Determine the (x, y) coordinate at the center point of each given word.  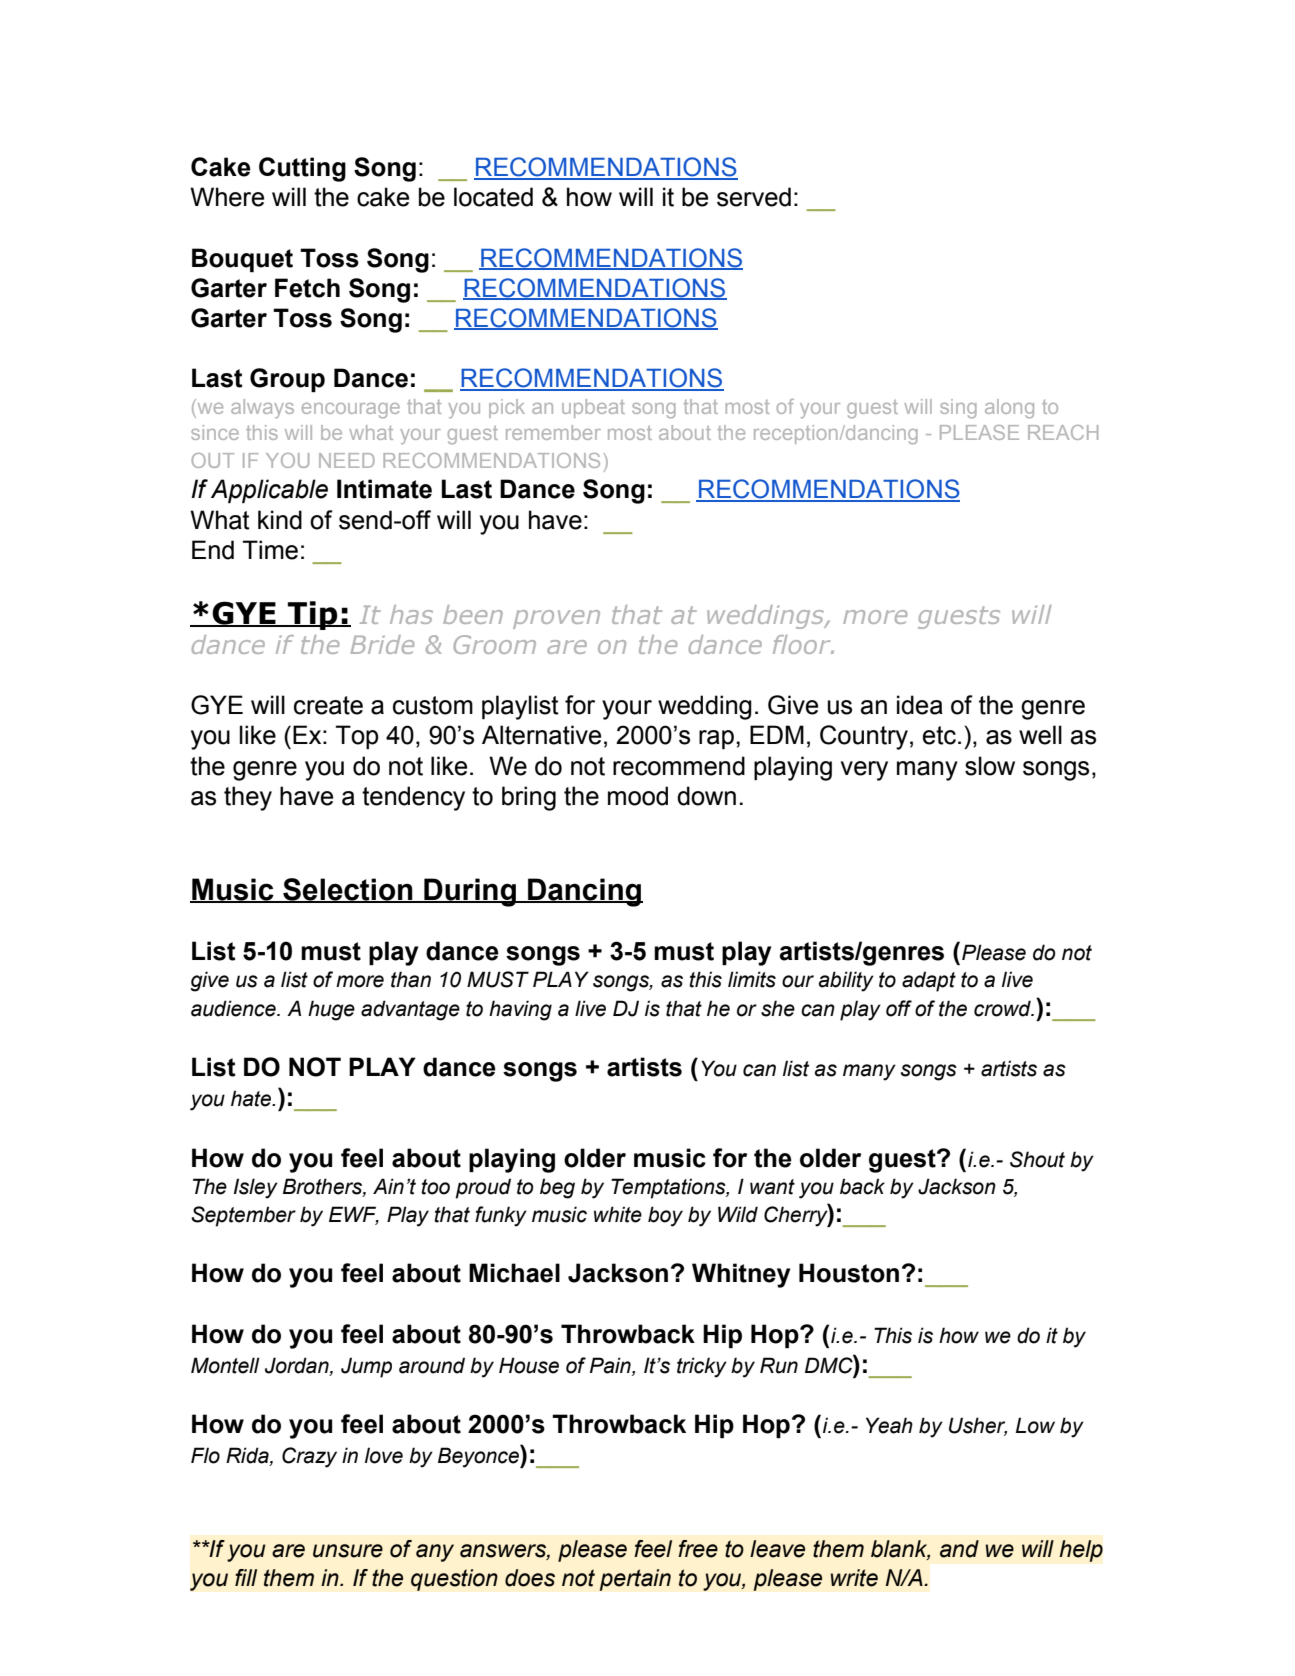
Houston (849, 1273)
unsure (348, 1551)
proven (556, 619)
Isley (256, 1188)
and (959, 1549)
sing (958, 408)
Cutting (302, 169)
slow (990, 766)
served (754, 197)
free (698, 1549)
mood (638, 796)
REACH (1063, 432)
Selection (348, 890)
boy (665, 1216)
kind (280, 520)
